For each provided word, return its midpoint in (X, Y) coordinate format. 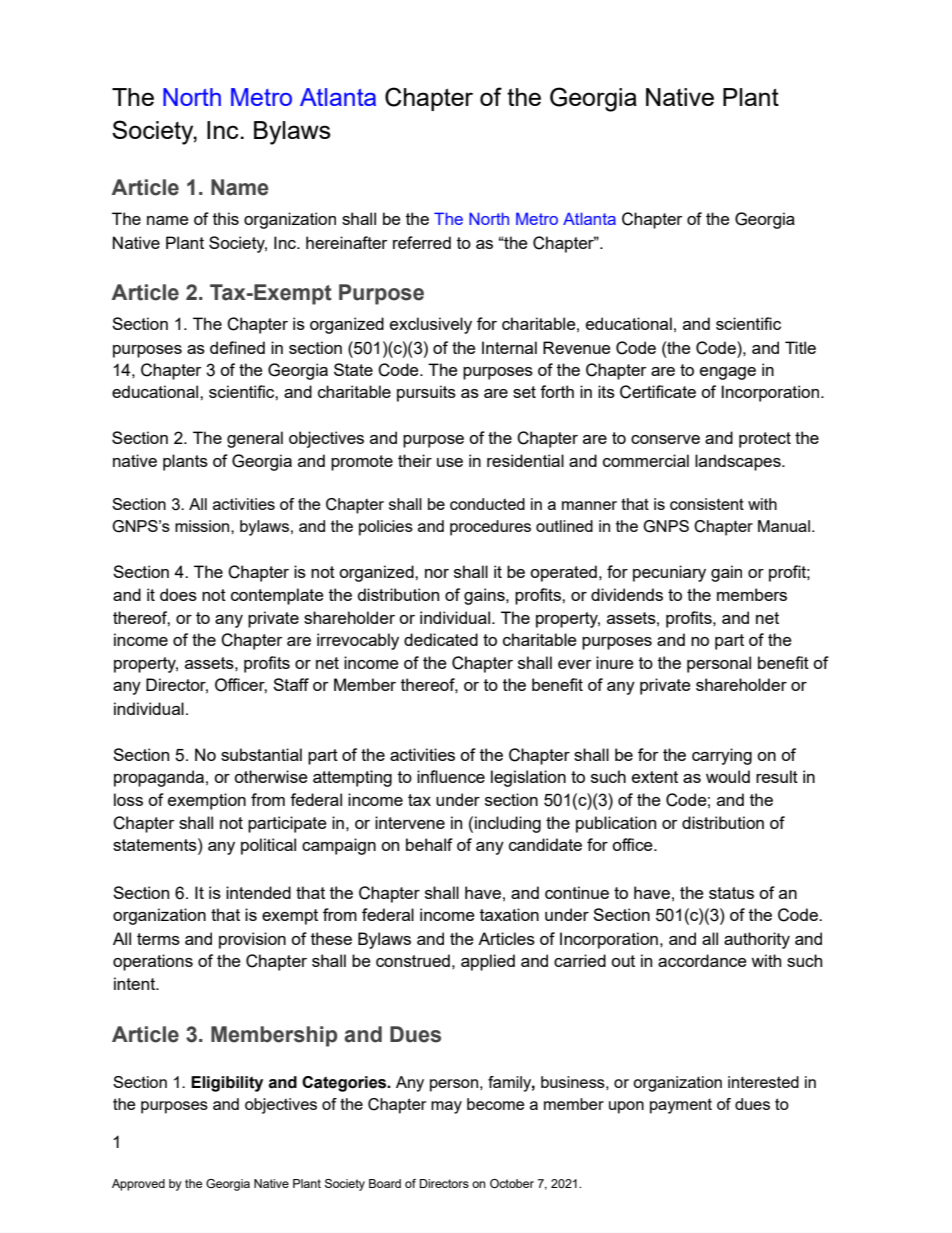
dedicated (441, 639)
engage (728, 373)
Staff (291, 684)
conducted (487, 504)
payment (681, 1106)
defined (237, 347)
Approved (138, 1185)
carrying (722, 756)
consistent (707, 504)
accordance (702, 960)
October (512, 1183)
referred (422, 242)
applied (488, 962)
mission (203, 526)
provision (252, 940)
